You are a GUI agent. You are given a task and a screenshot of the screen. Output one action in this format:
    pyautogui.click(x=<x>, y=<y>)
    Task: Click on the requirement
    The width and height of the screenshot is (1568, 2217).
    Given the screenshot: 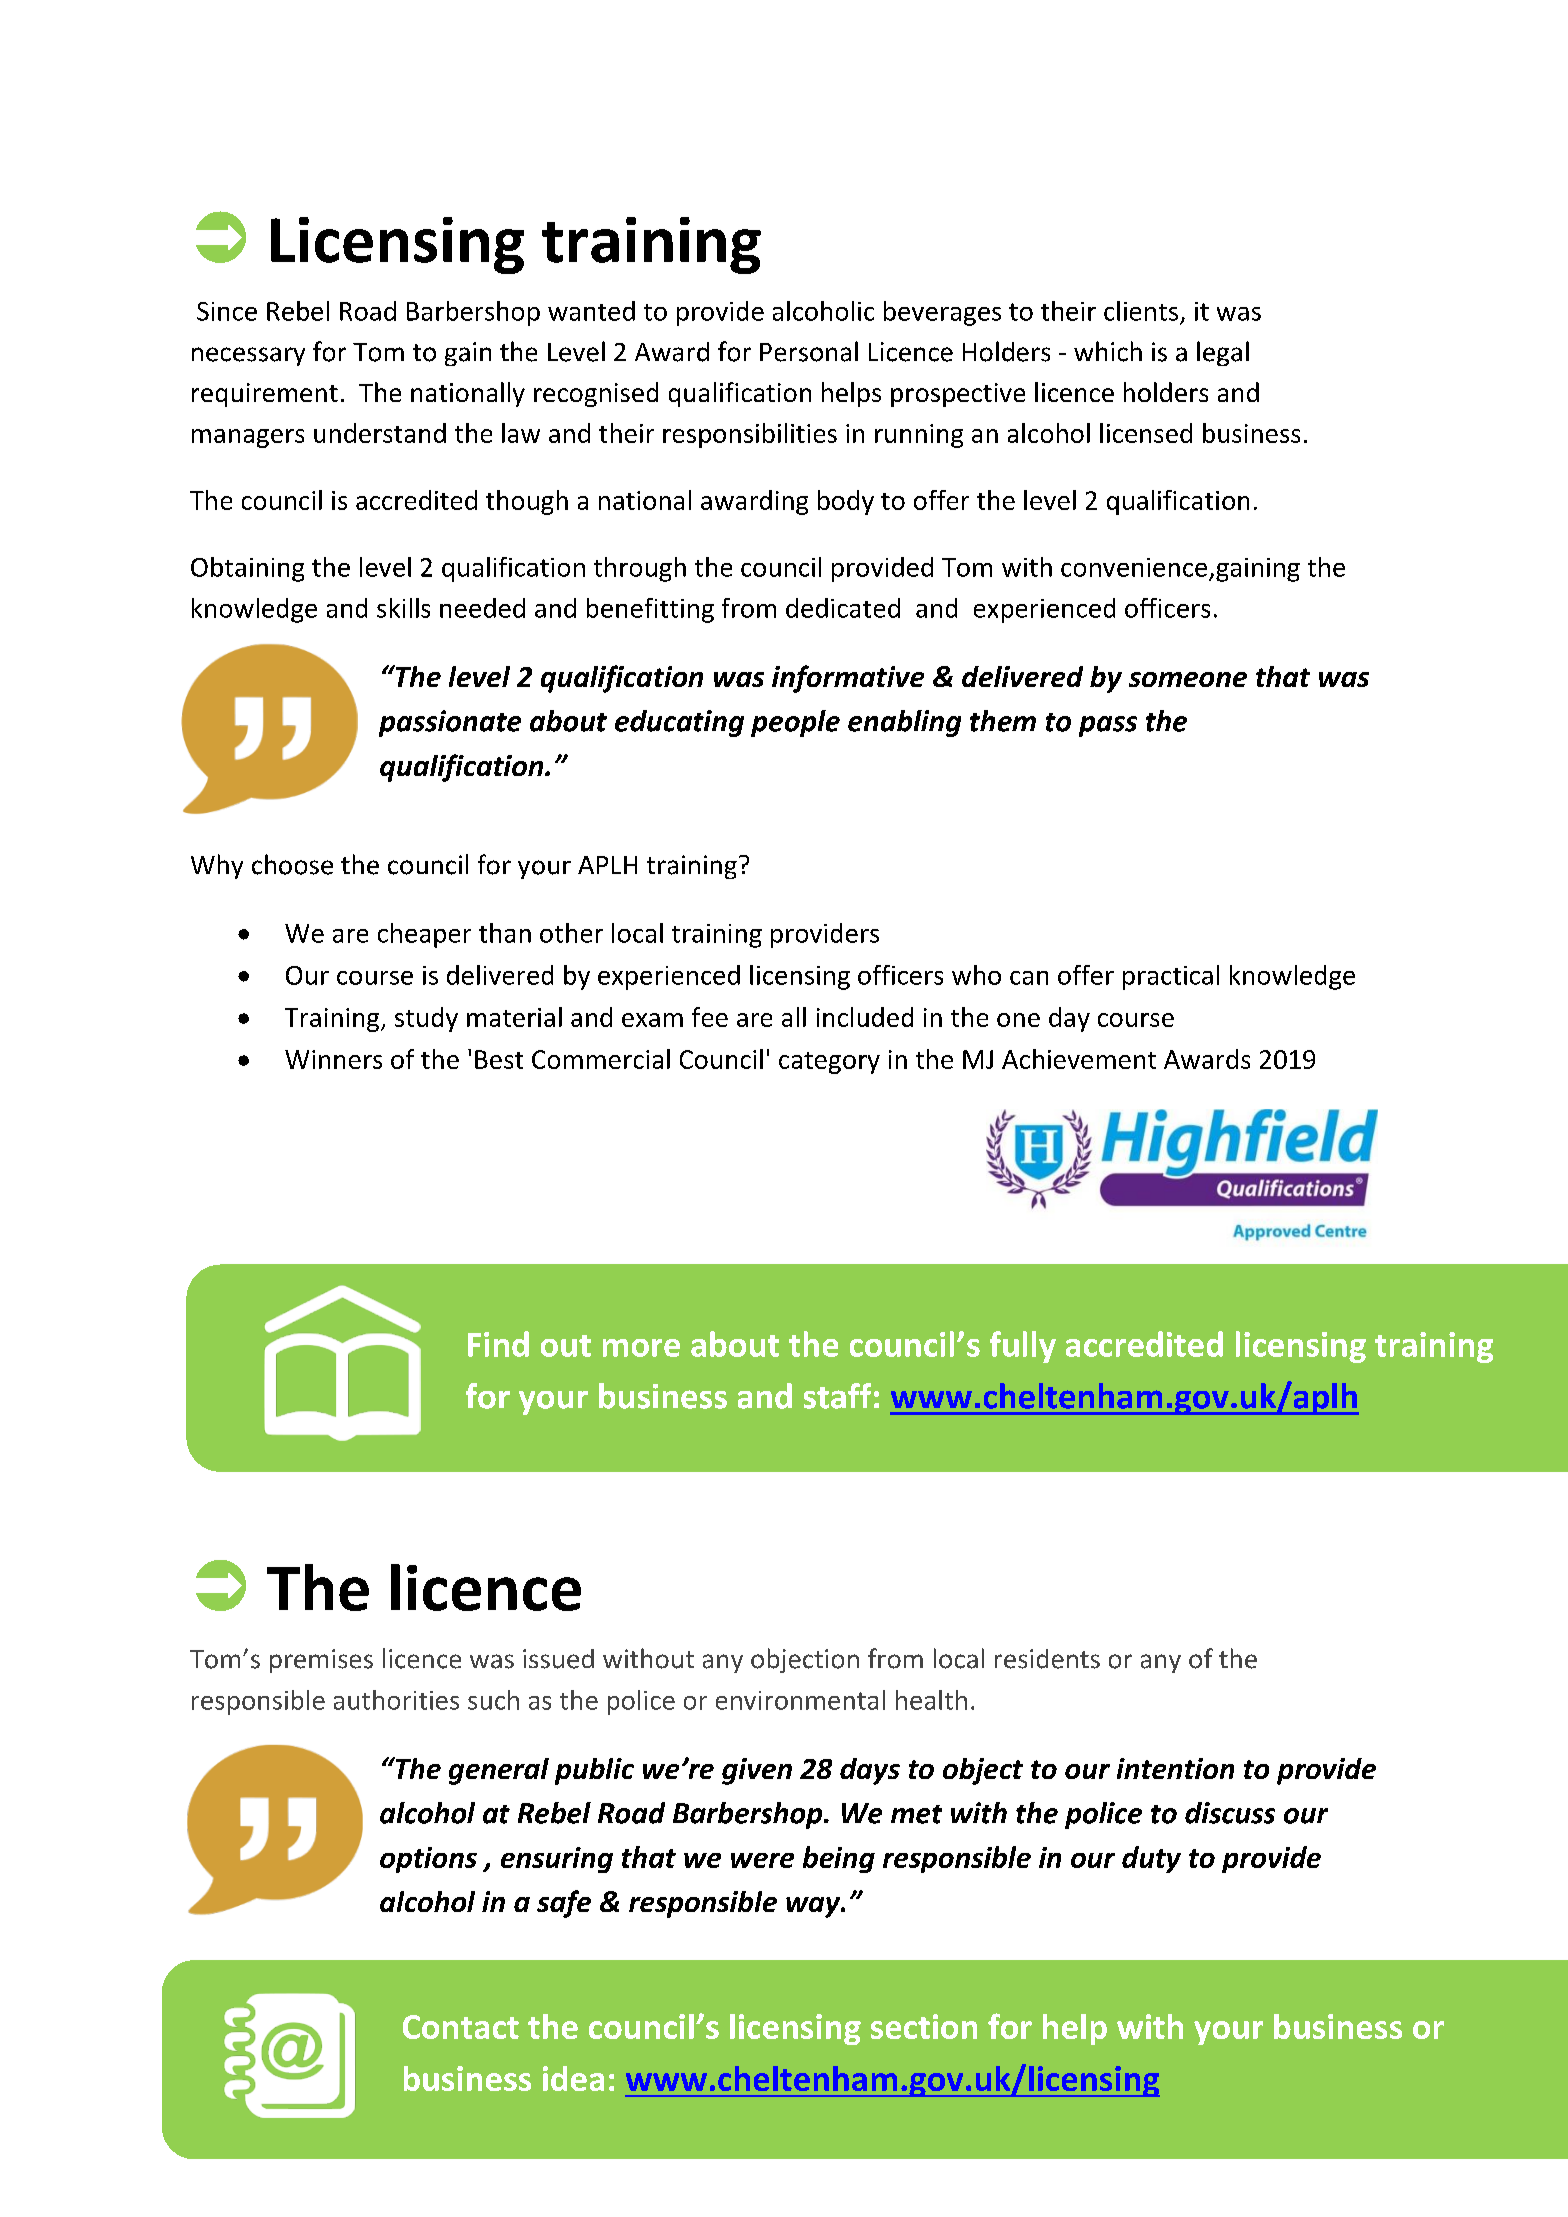 What is the action you would take?
    pyautogui.click(x=265, y=395)
